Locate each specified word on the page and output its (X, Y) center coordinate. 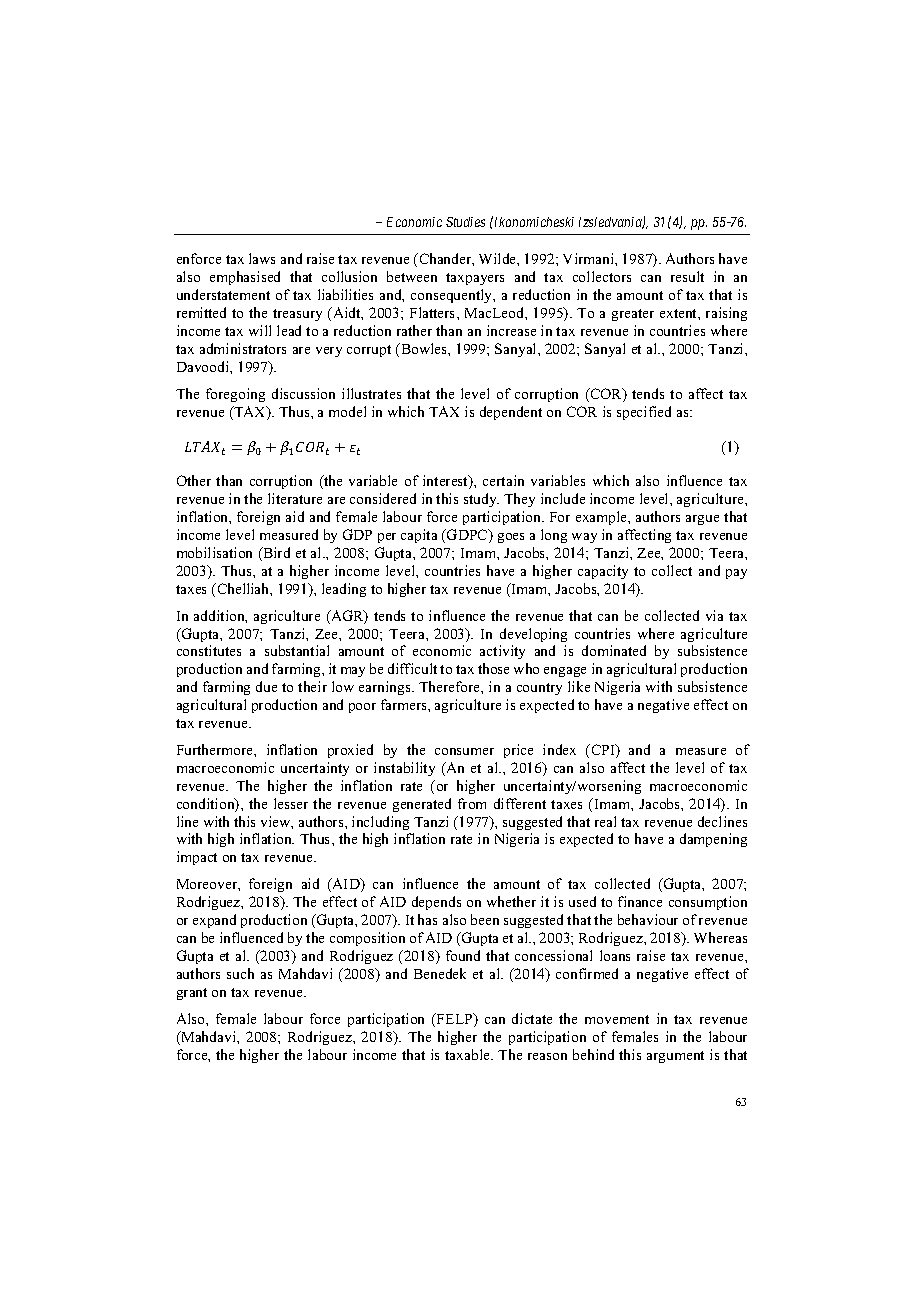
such (240, 973)
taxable (468, 1054)
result (687, 276)
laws (262, 258)
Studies (465, 222)
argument (675, 1057)
